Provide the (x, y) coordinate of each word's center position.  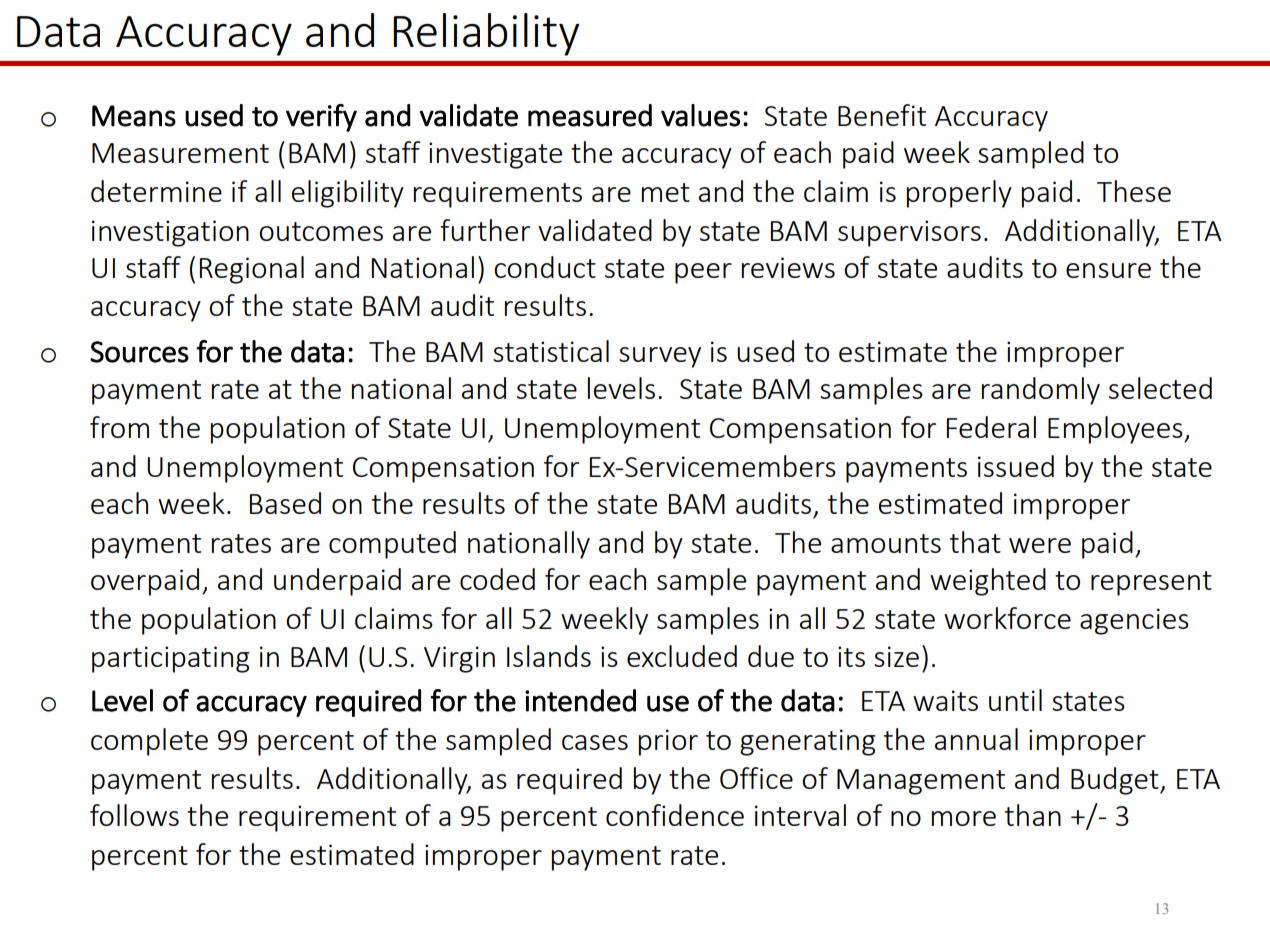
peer (703, 273)
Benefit (882, 115)
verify (321, 118)
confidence (675, 815)
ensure (1108, 270)
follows (134, 815)
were (1040, 545)
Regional (252, 270)
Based (285, 503)
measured (590, 115)
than (1033, 815)
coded (497, 579)
